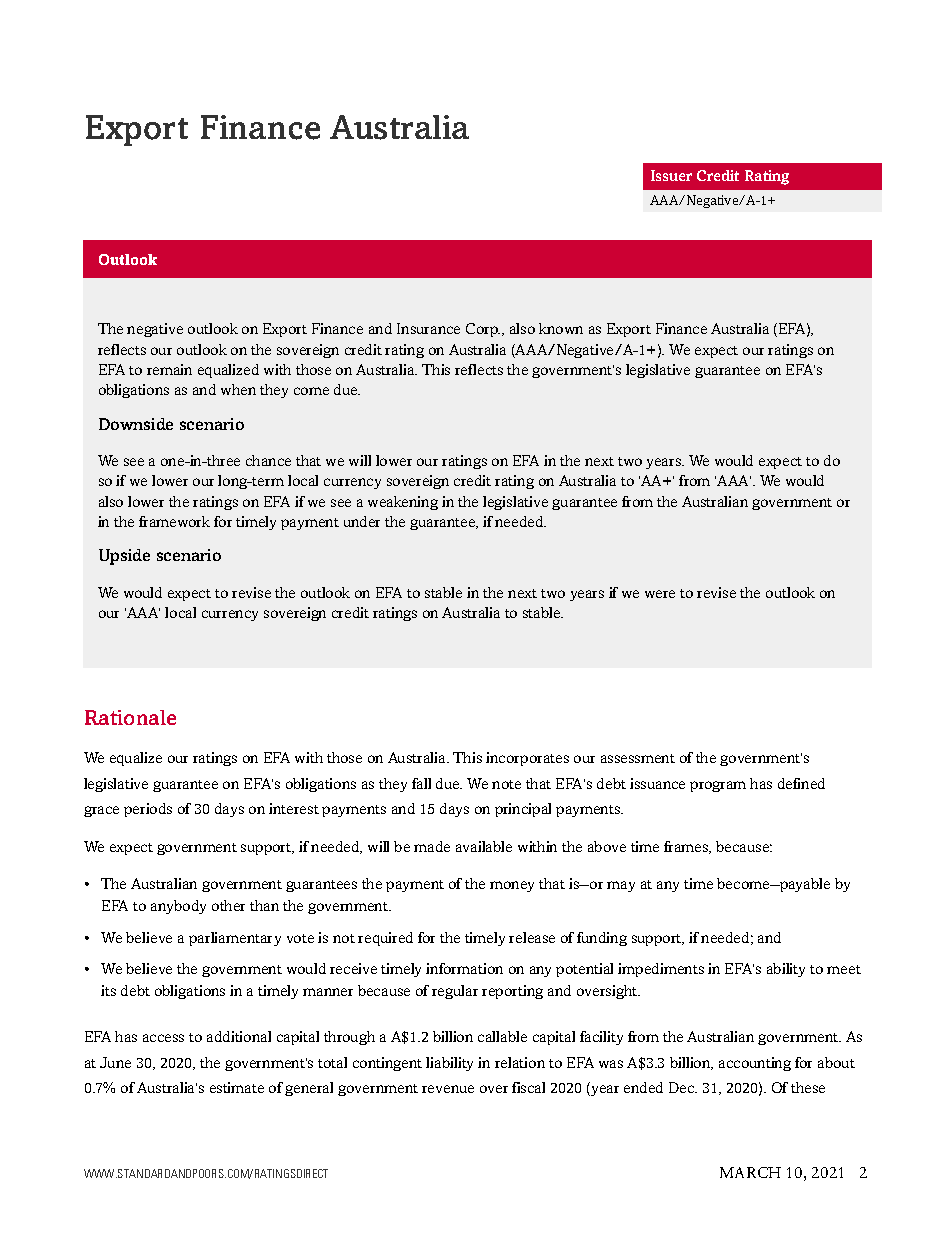 The height and width of the document is (1233, 952). I want to click on defined, so click(801, 783).
